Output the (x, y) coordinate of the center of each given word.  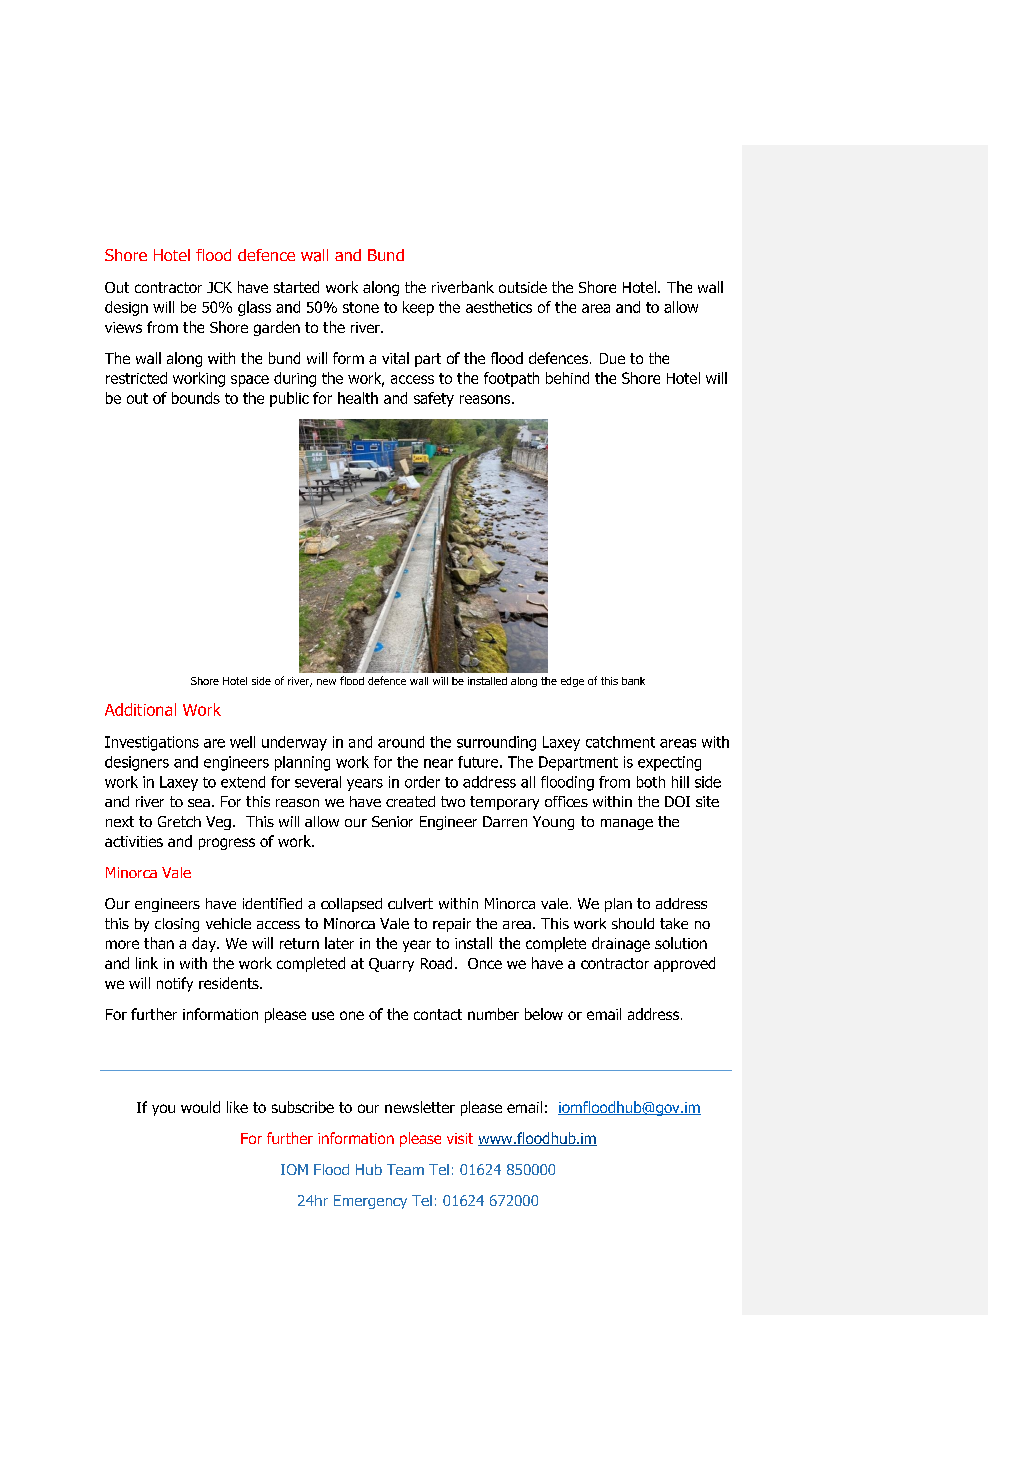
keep (418, 308)
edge (572, 682)
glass (254, 308)
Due (612, 358)
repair (452, 925)
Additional (140, 709)
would (200, 1107)
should (633, 923)
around (401, 742)
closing (177, 925)
